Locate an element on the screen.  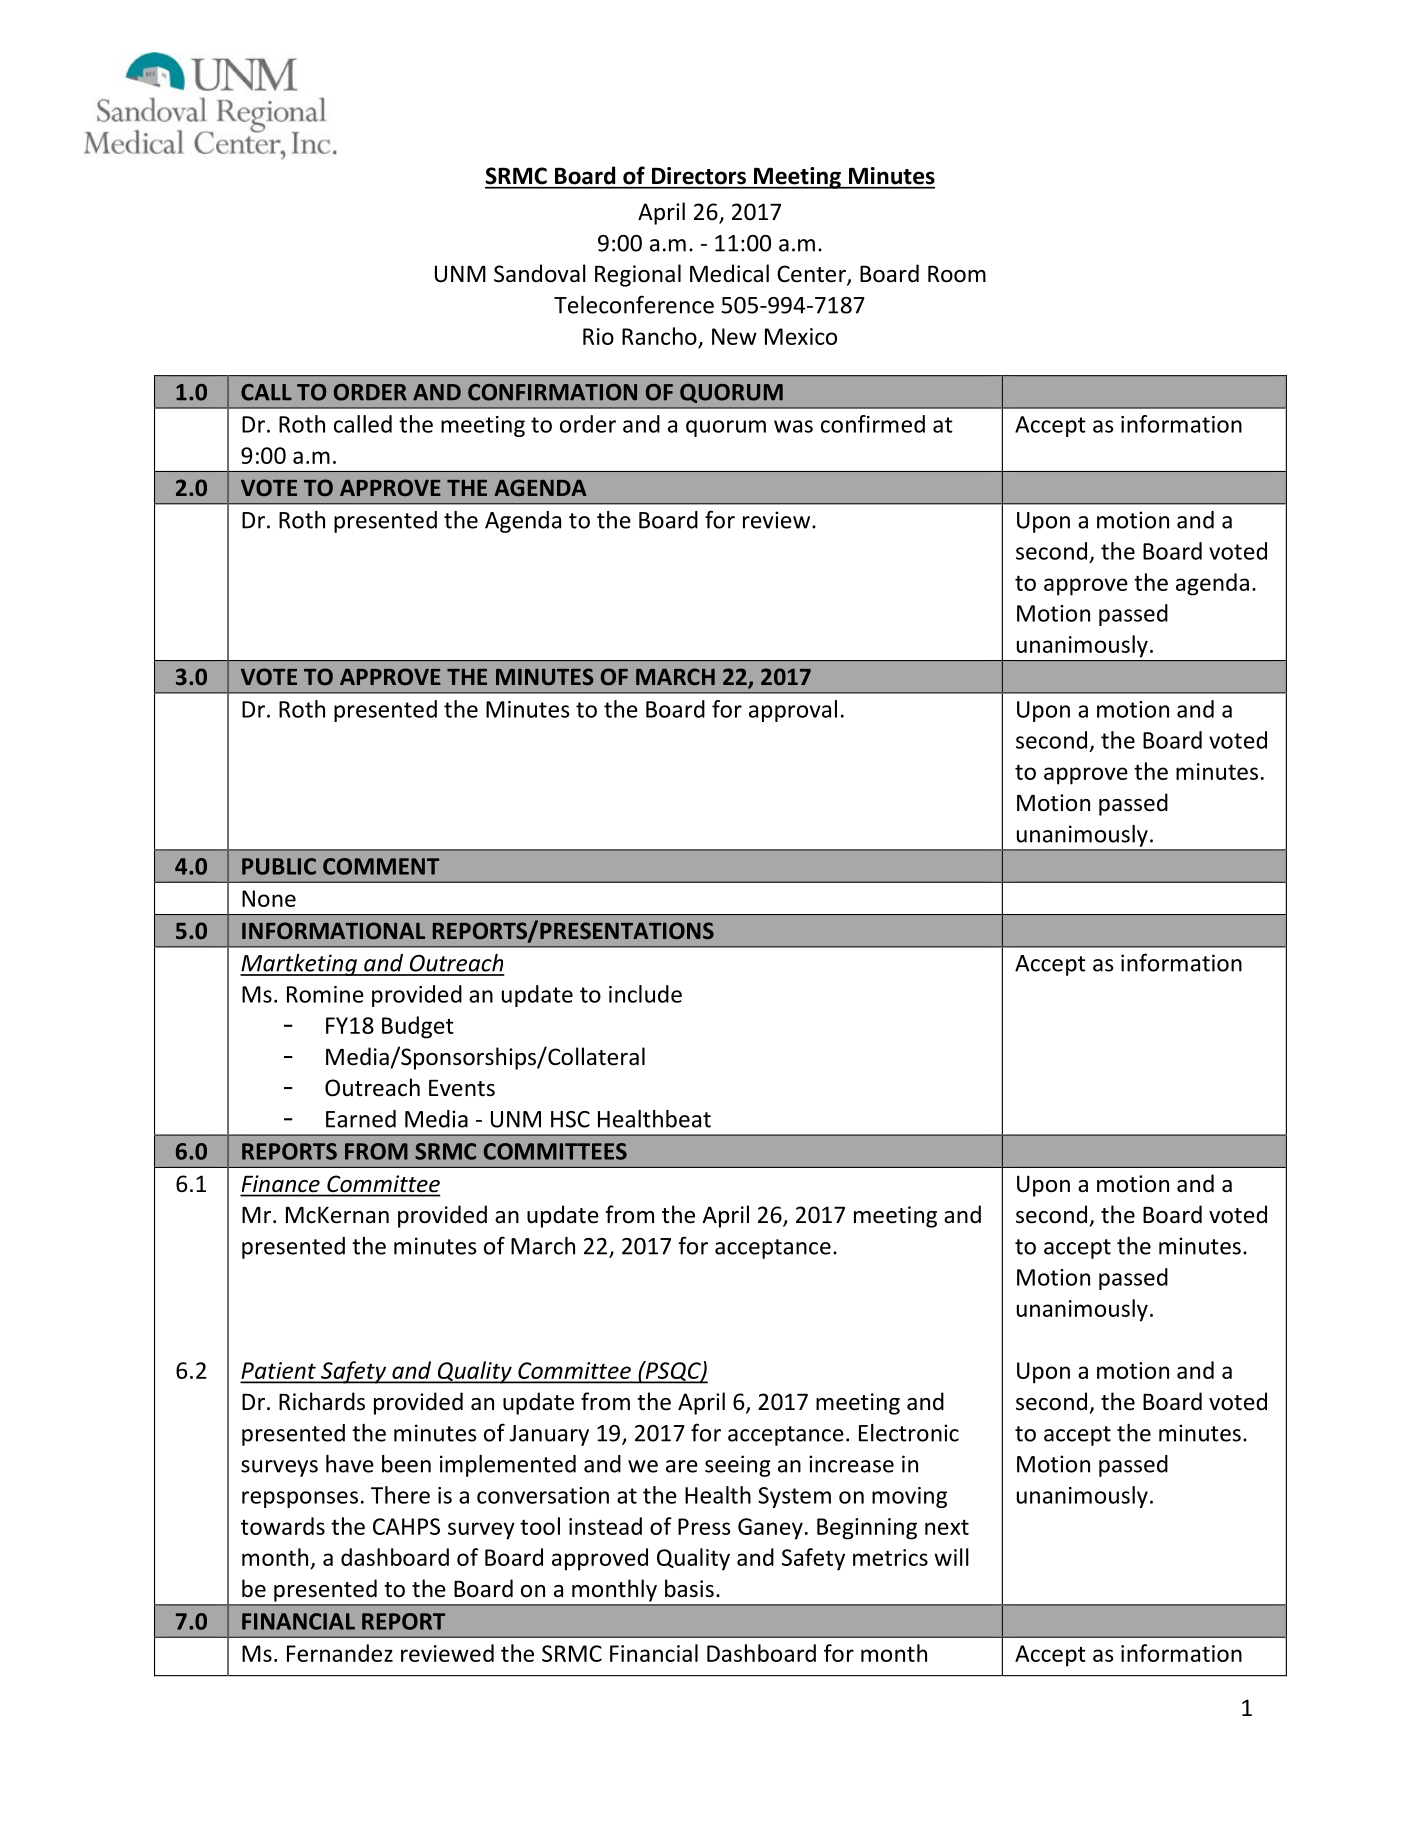
CONFIRMATION is located at coordinates (552, 392).
